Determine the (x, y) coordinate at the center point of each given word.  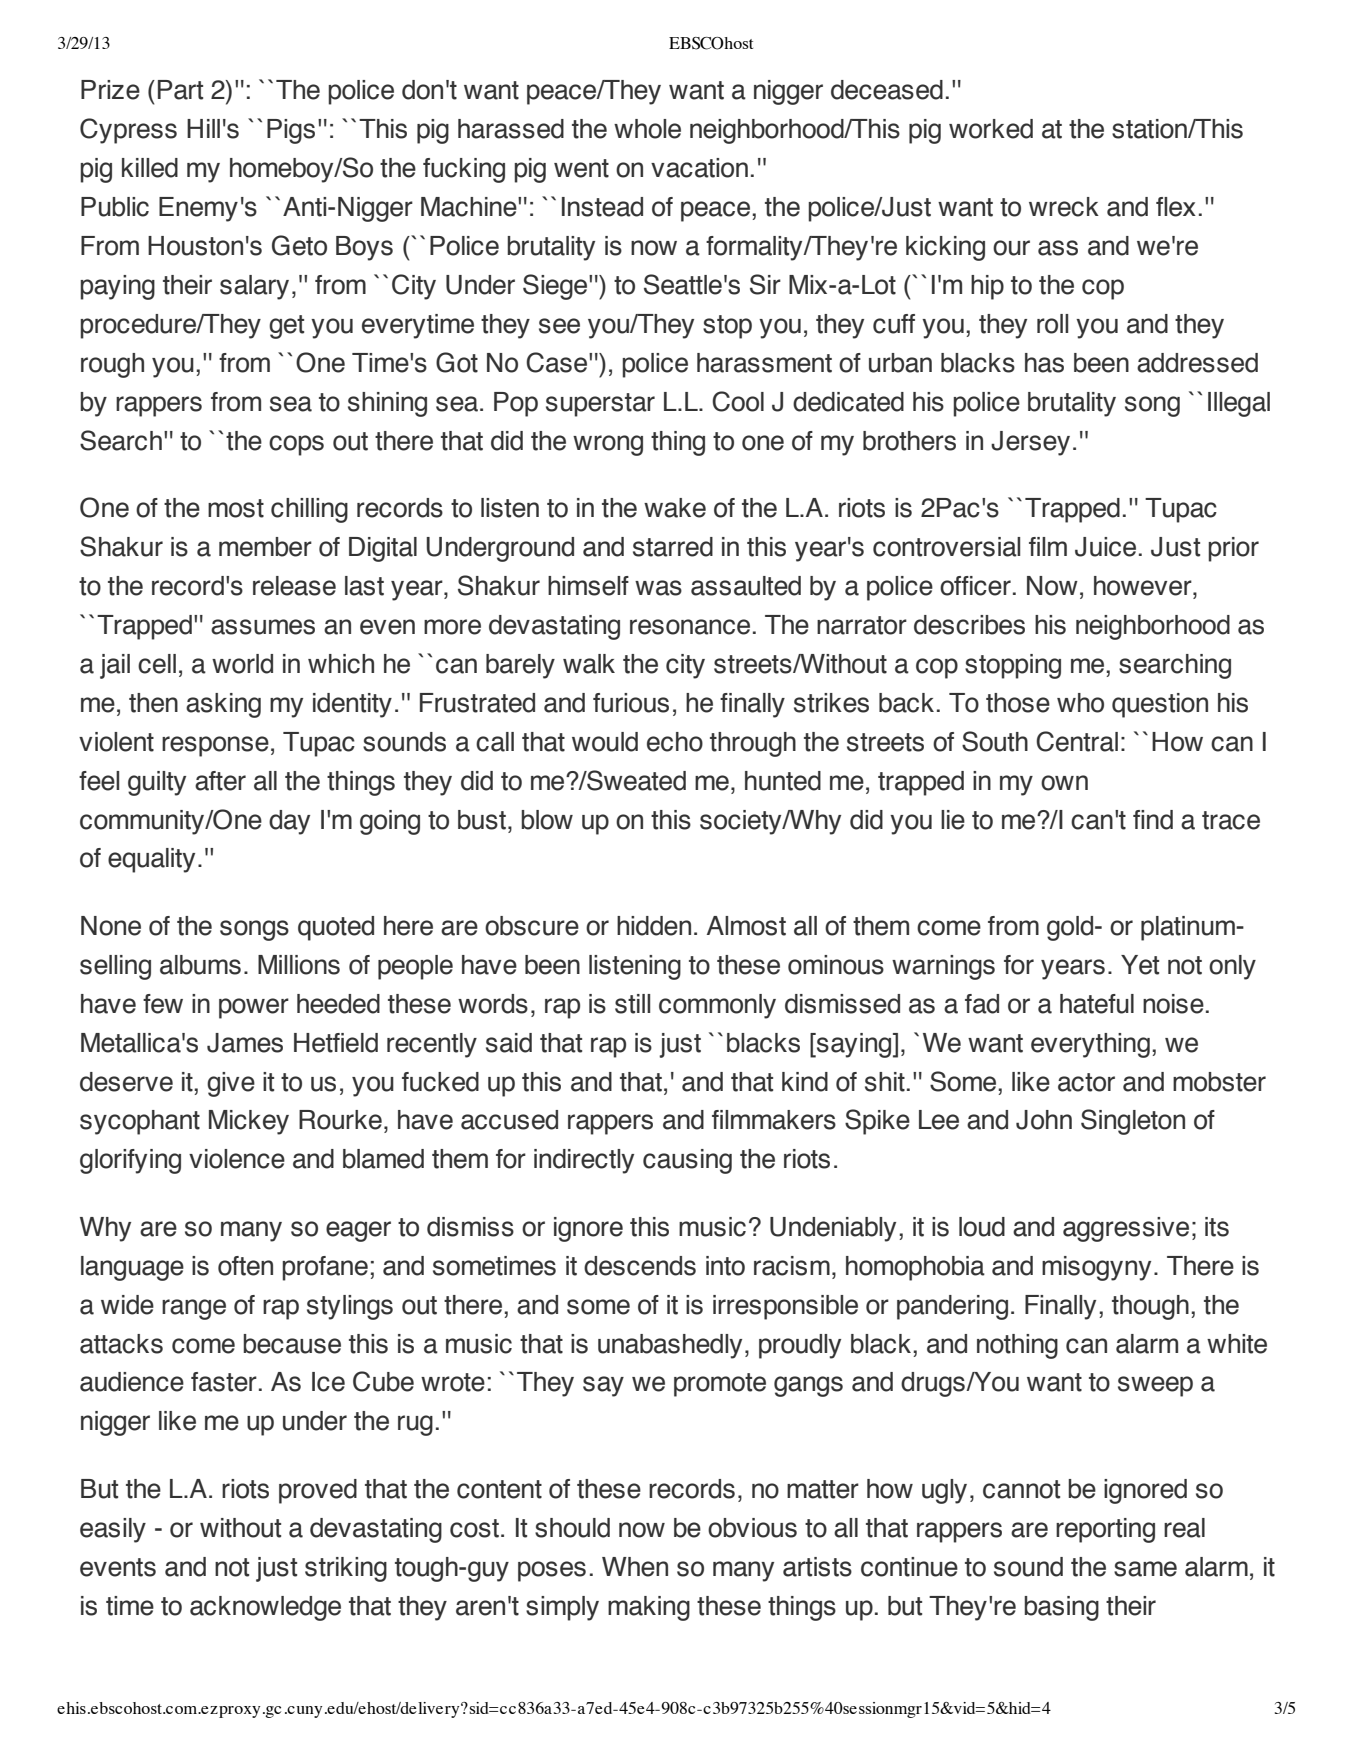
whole (647, 129)
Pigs (291, 131)
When (635, 1567)
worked (991, 129)
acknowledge (265, 1608)
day (289, 822)
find (1153, 820)
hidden (654, 926)
